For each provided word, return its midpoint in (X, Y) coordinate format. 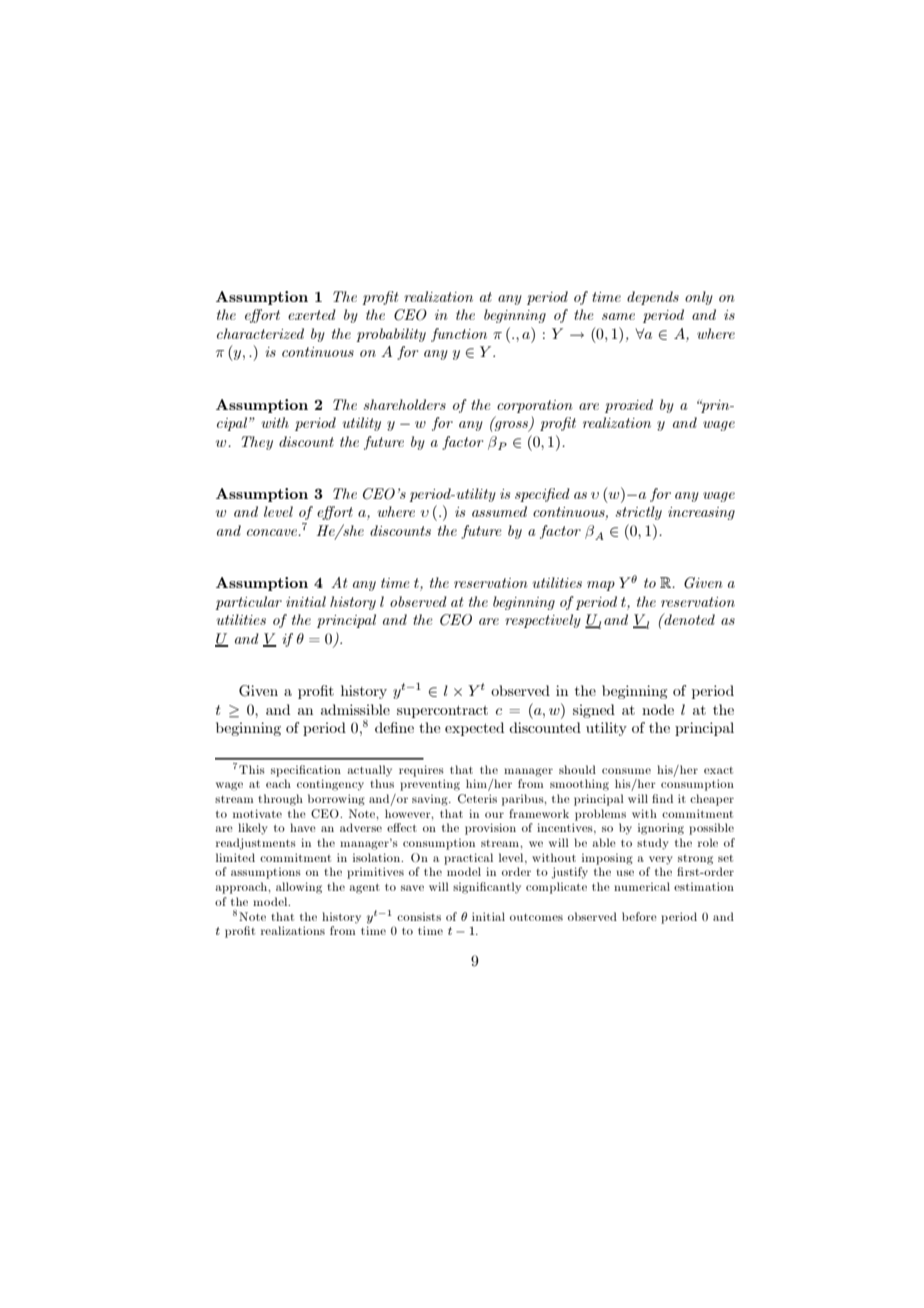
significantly (487, 888)
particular (248, 603)
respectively (543, 621)
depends (653, 298)
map (601, 586)
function (459, 335)
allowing (299, 888)
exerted (312, 314)
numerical (642, 886)
